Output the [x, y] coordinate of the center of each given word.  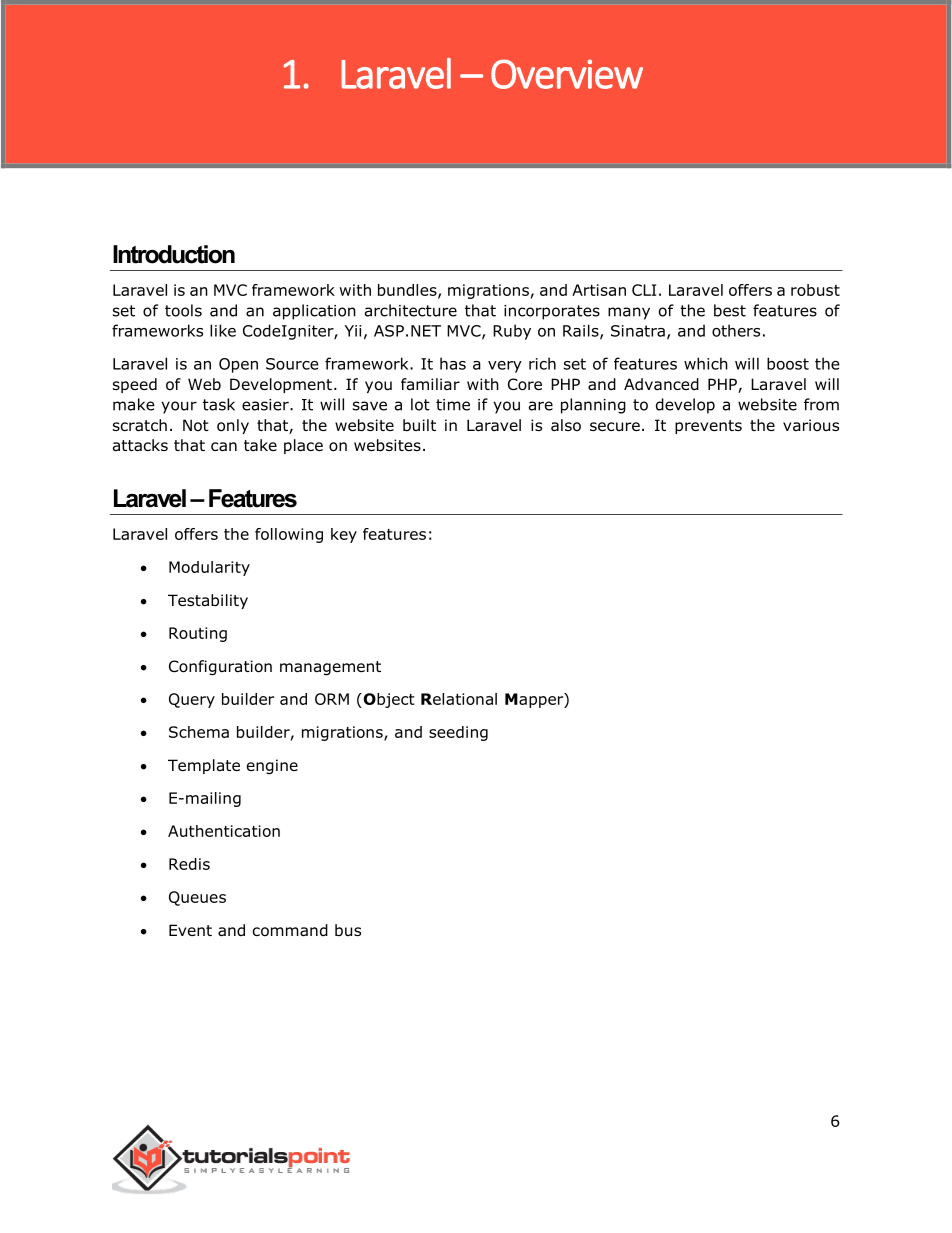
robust [815, 290]
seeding [458, 733]
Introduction [174, 254]
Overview [567, 74]
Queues [197, 898]
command [290, 930]
